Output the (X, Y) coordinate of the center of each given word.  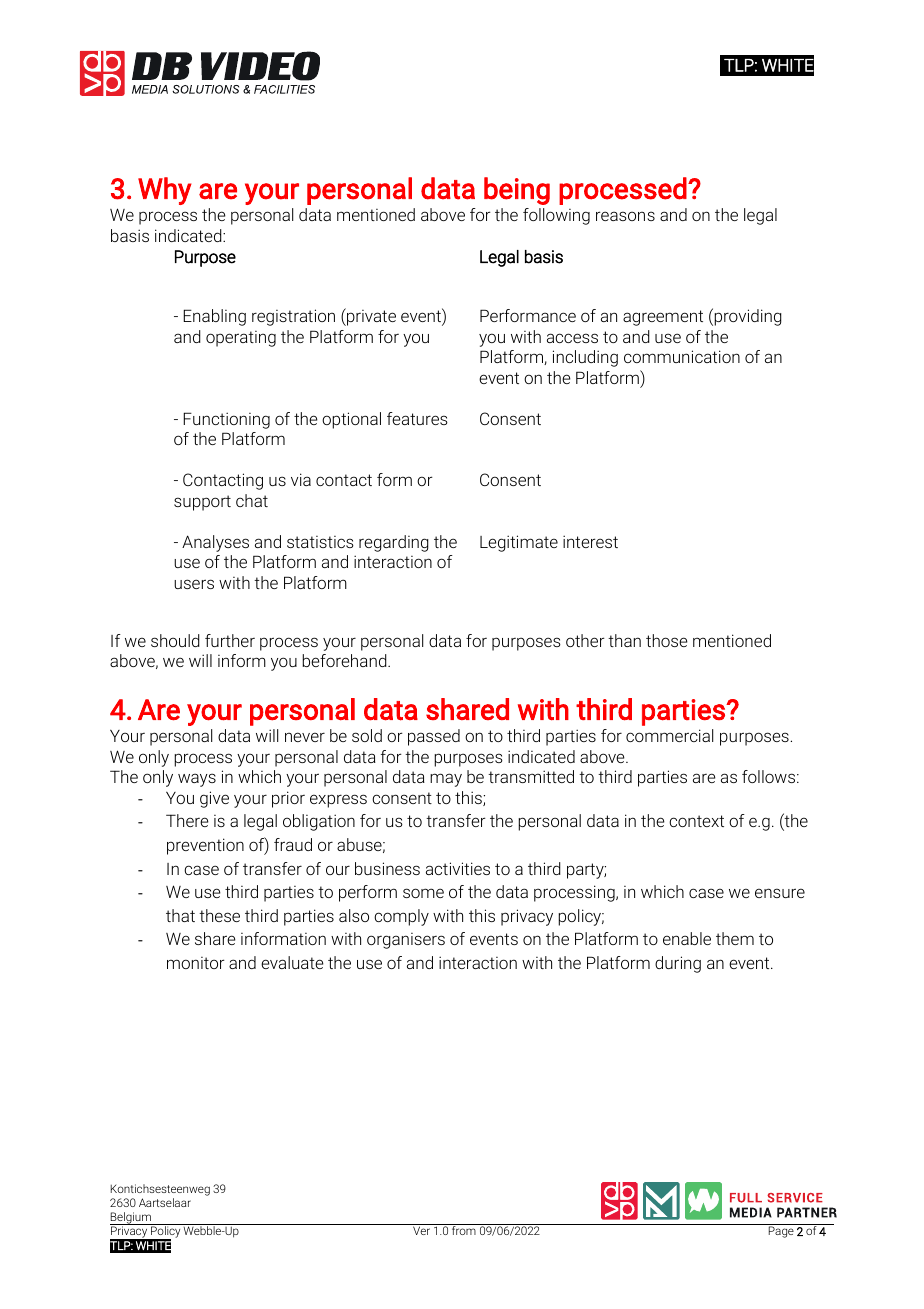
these (219, 915)
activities (458, 868)
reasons (625, 216)
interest (590, 541)
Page (781, 1232)
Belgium (131, 1218)
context (696, 821)
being (517, 191)
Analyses (215, 543)
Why (165, 191)
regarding (394, 543)
